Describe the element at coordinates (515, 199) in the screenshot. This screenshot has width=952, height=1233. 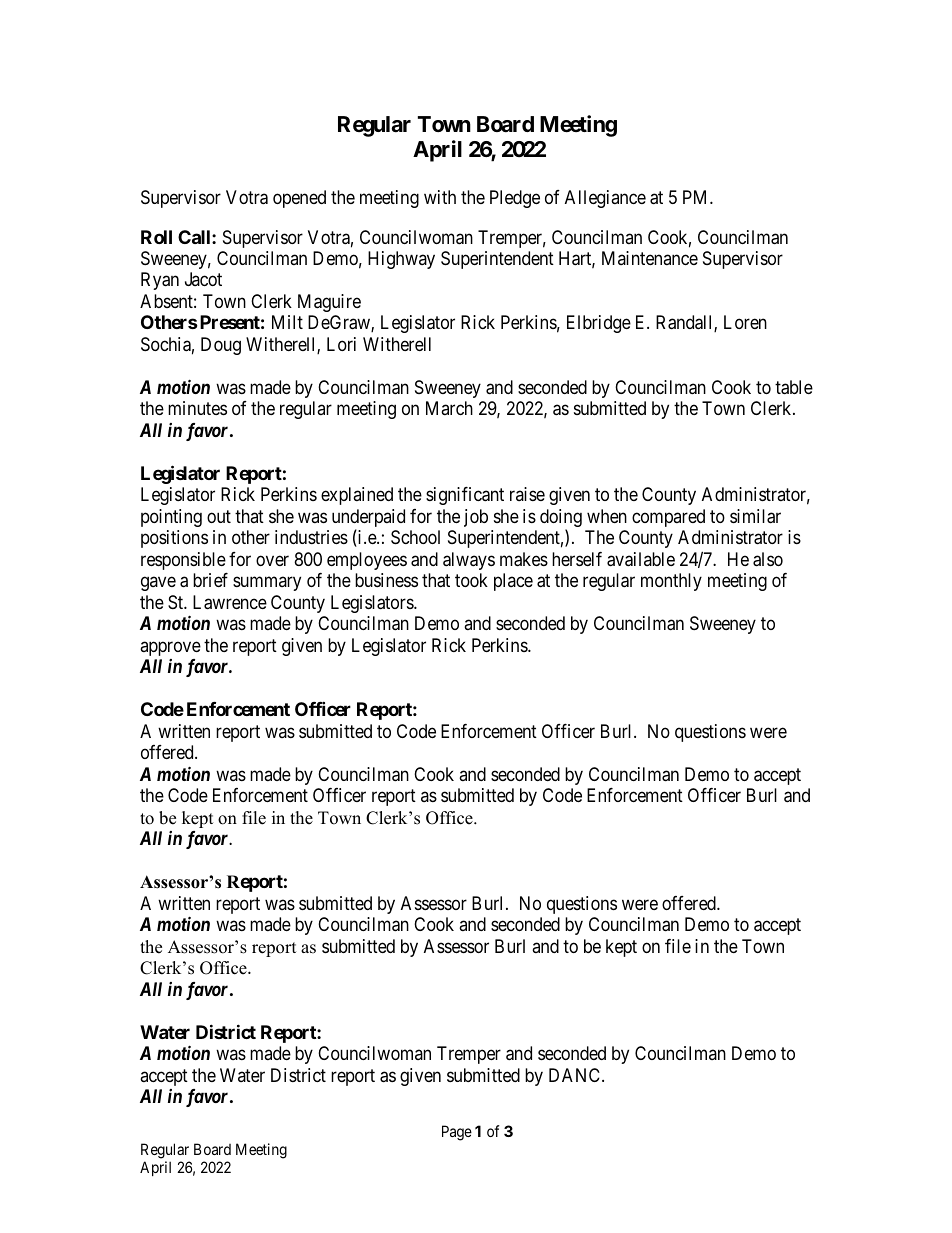
I see `Pledge` at that location.
